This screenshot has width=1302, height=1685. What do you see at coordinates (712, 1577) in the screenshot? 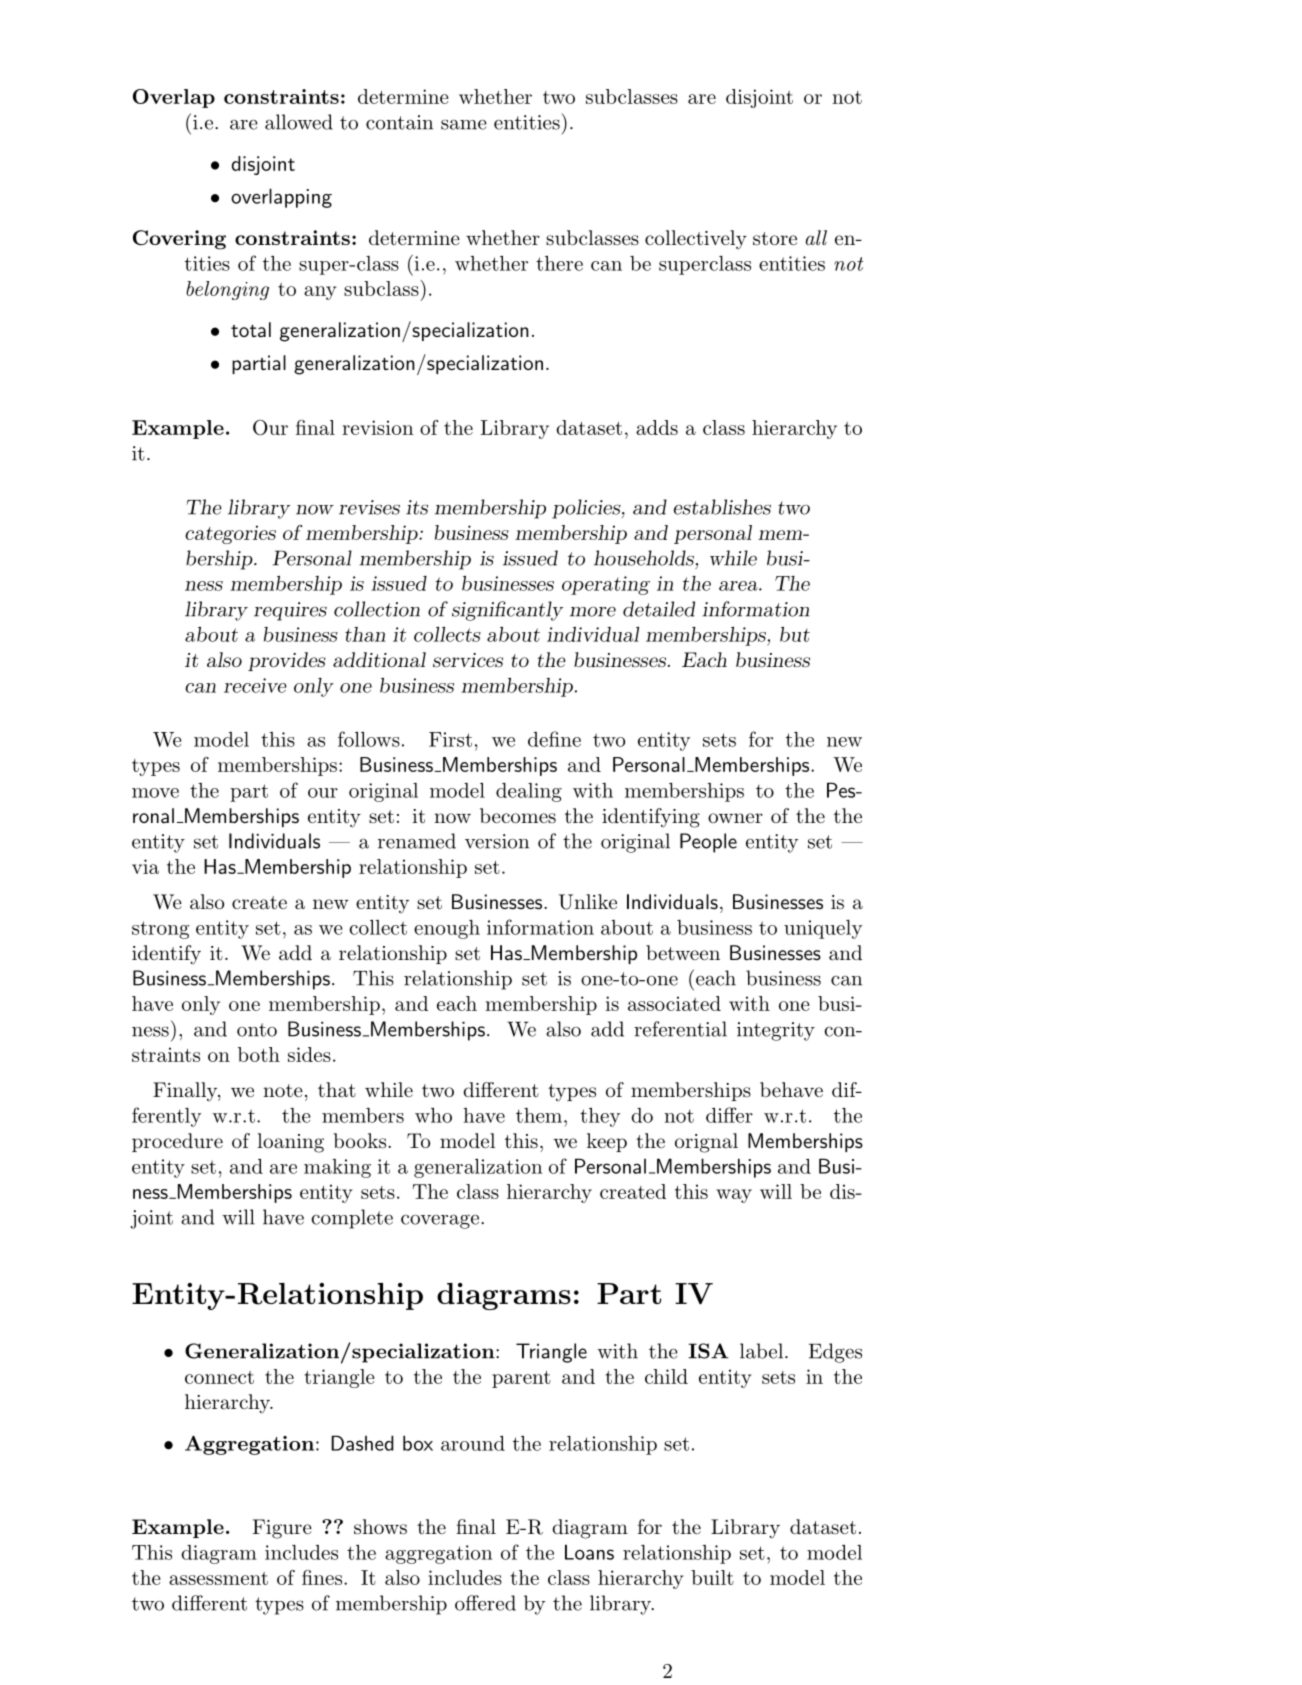
I see `built` at bounding box center [712, 1577].
